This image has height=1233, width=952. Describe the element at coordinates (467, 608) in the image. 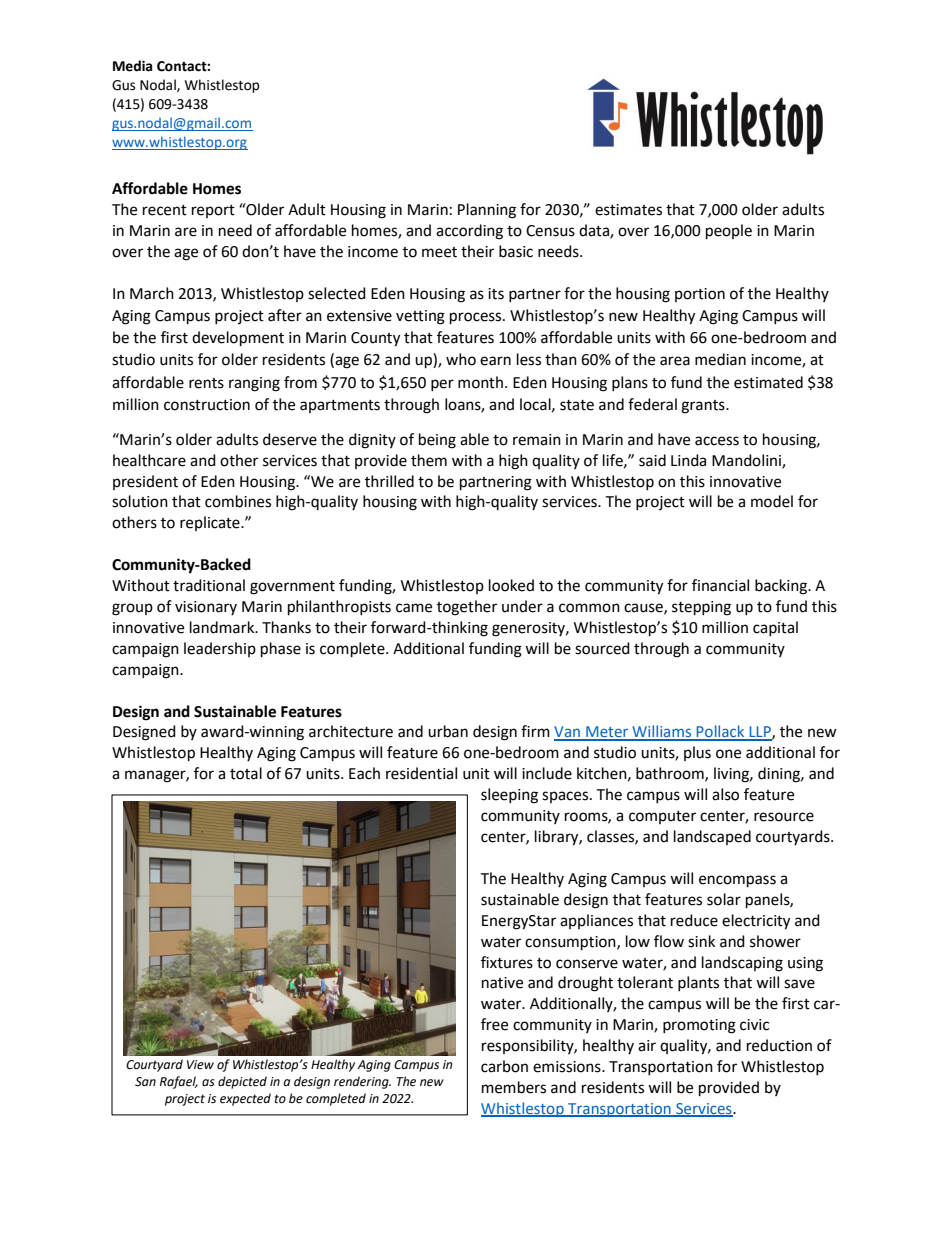

I see `together` at that location.
